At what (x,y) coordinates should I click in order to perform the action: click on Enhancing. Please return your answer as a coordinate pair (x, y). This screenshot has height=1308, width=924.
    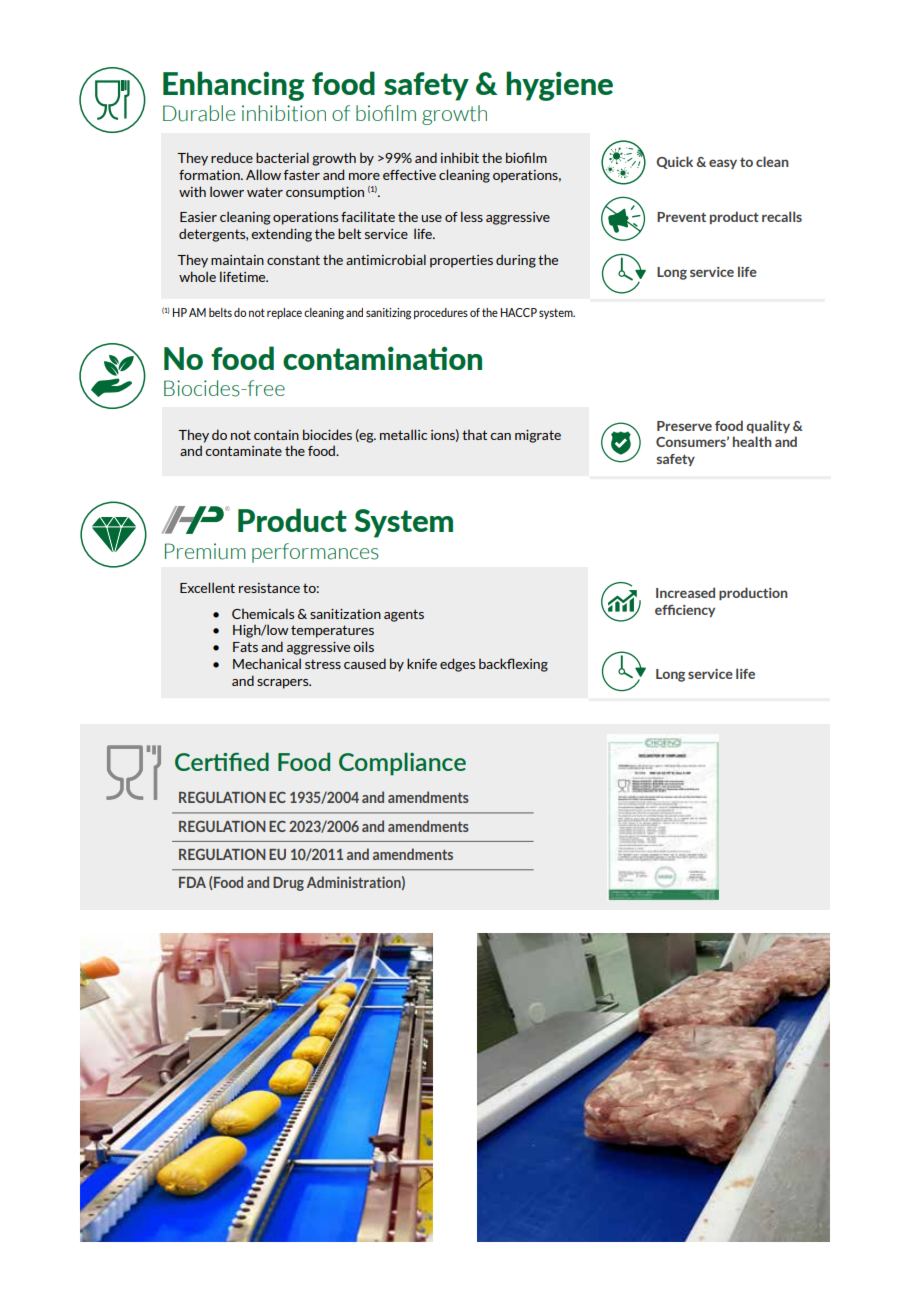
    Looking at the image, I should click on (233, 86).
